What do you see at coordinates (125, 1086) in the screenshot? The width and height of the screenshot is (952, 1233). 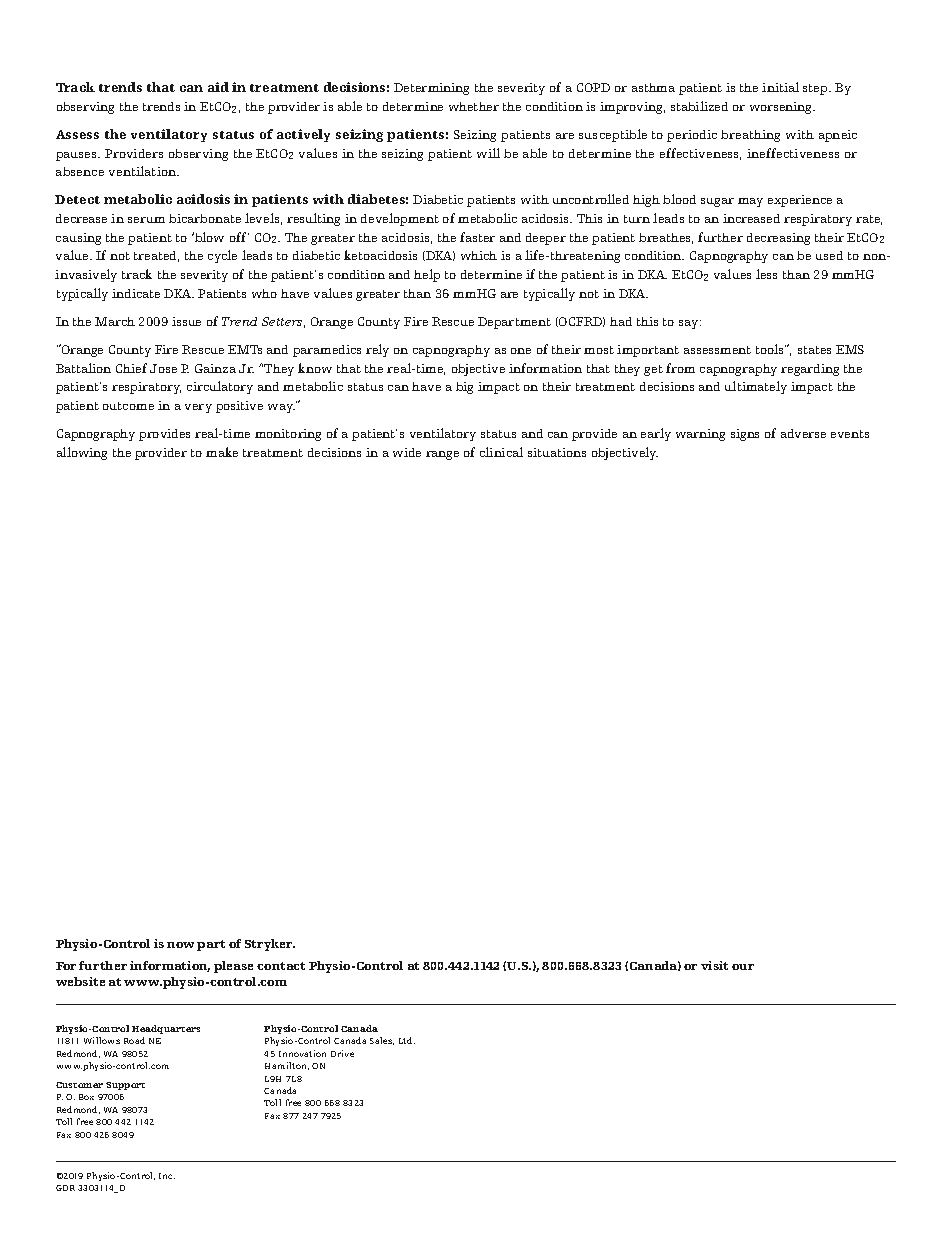 I see `Support` at bounding box center [125, 1086].
